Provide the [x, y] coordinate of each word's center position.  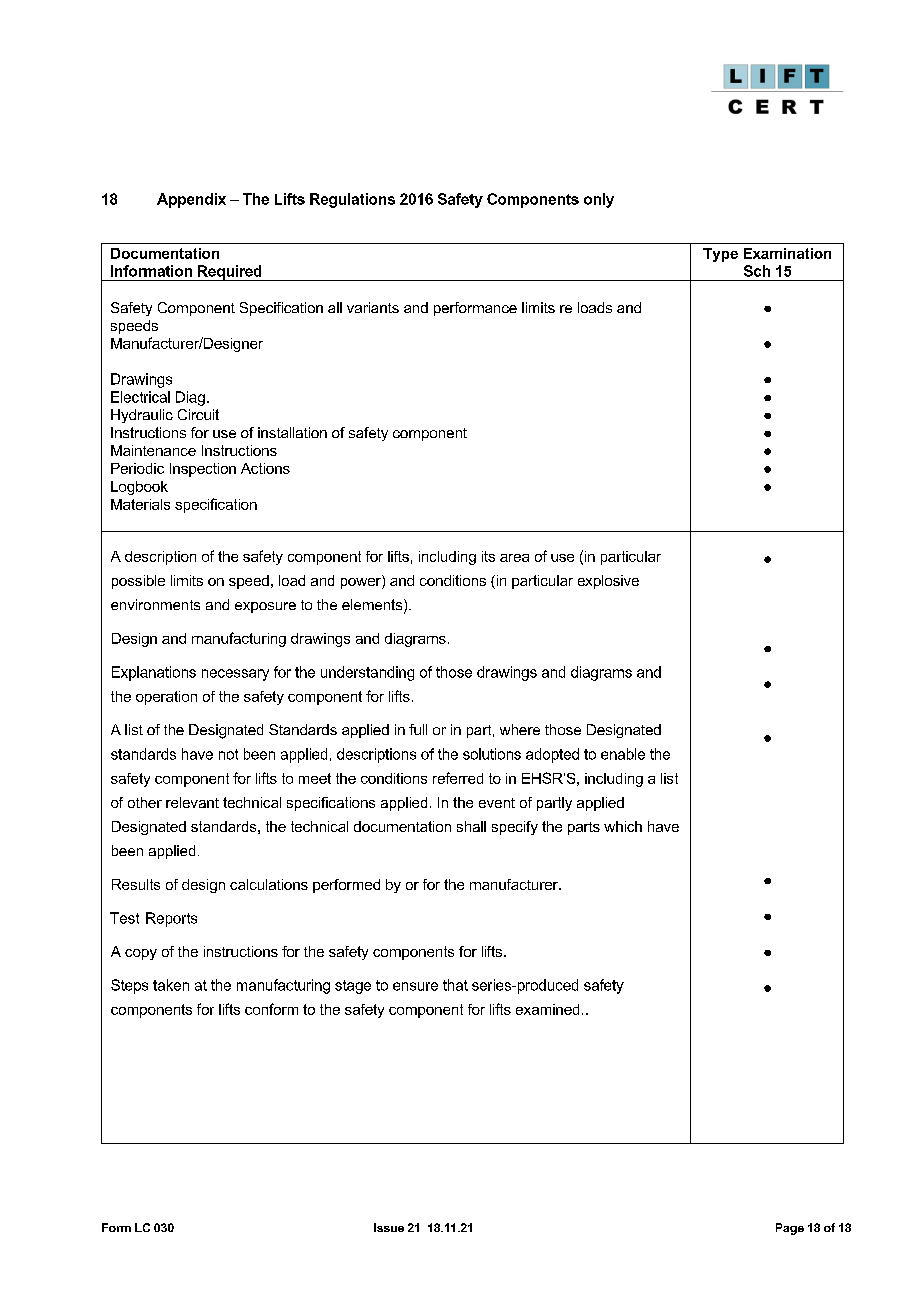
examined [547, 1009]
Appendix [191, 200]
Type [720, 255]
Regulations [352, 200]
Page [790, 1229]
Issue [389, 1227]
